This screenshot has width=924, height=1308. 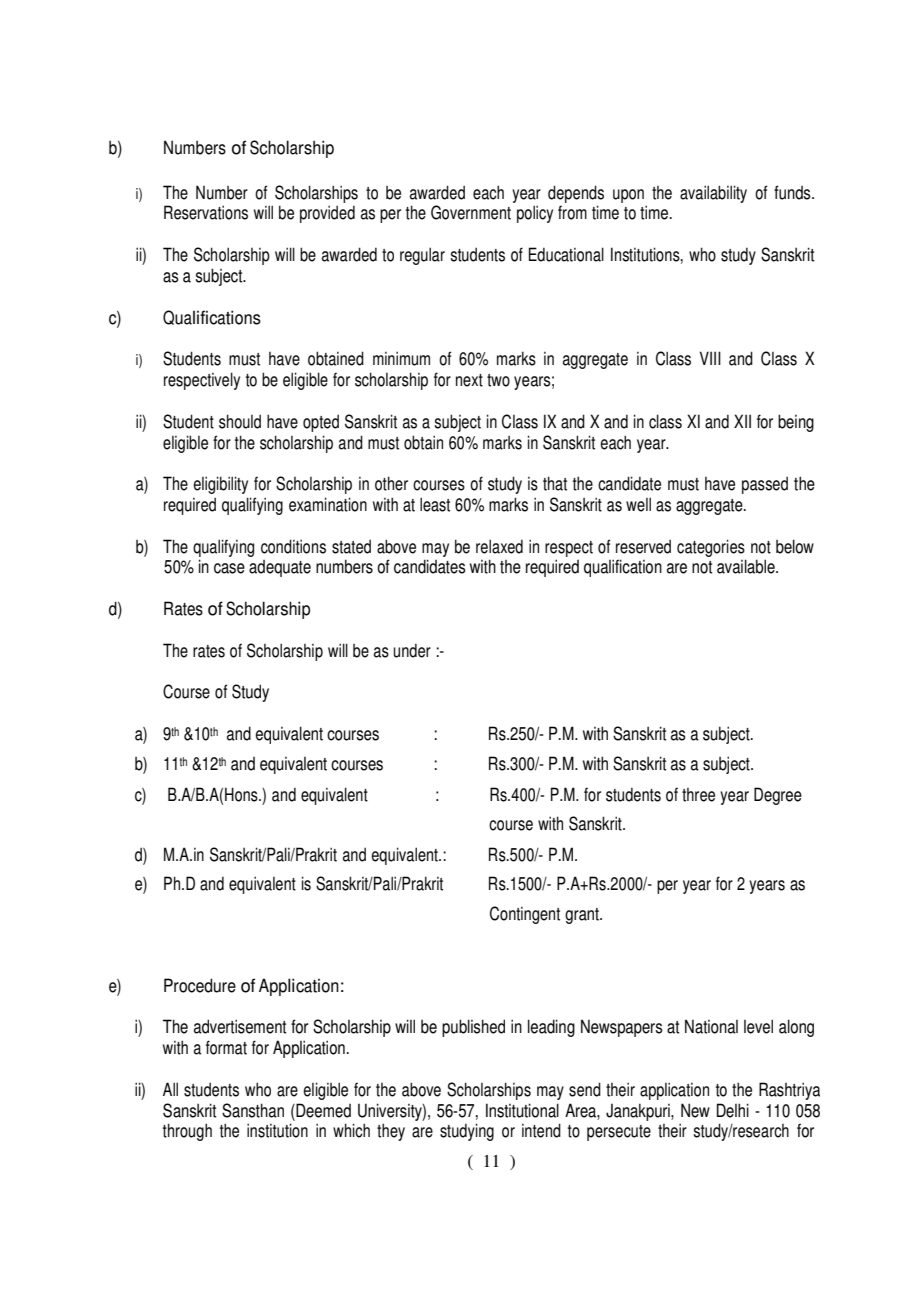 What do you see at coordinates (206, 212) in the screenshot?
I see `Reservations` at bounding box center [206, 212].
